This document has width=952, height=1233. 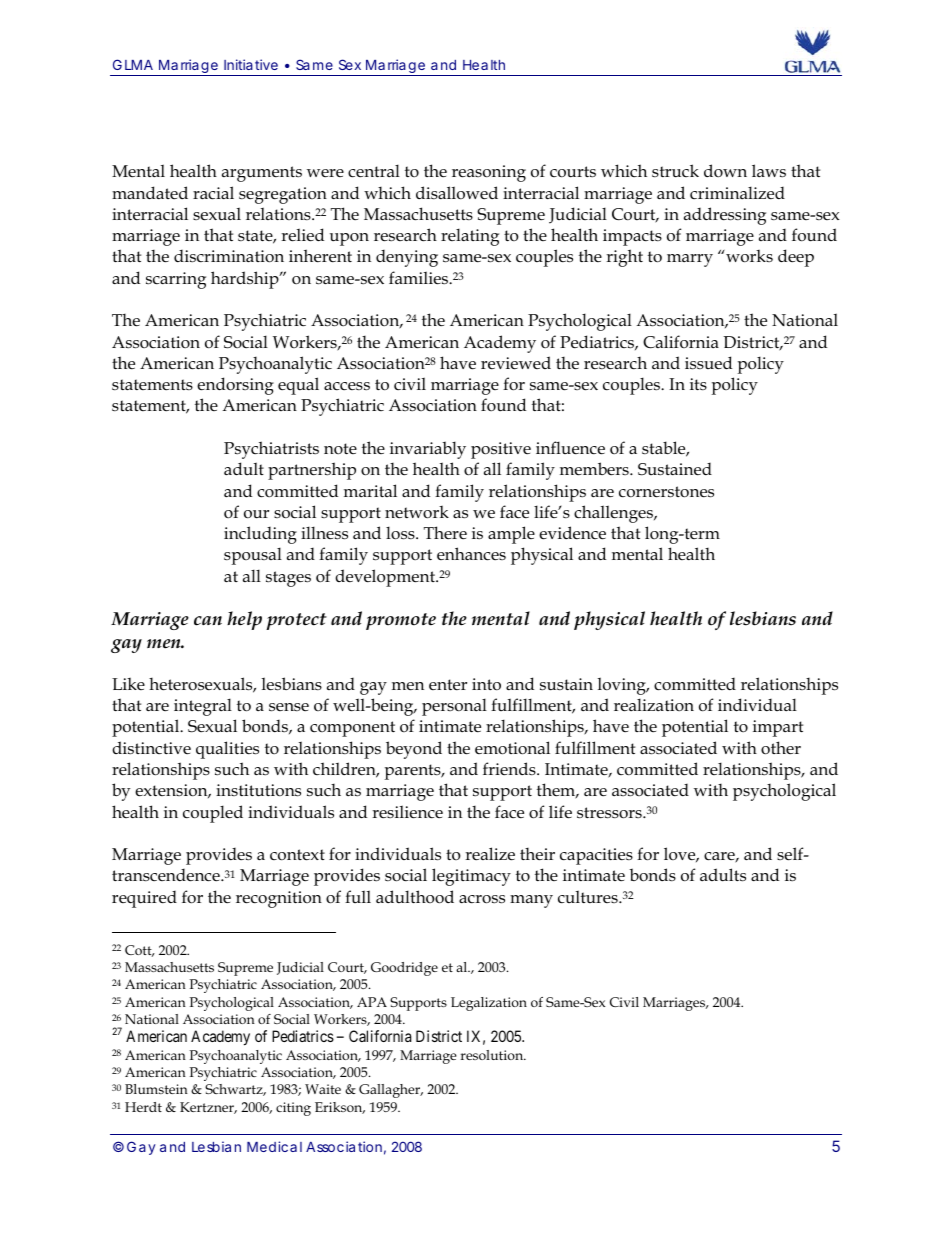 I want to click on resolution, so click(x=493, y=1055).
